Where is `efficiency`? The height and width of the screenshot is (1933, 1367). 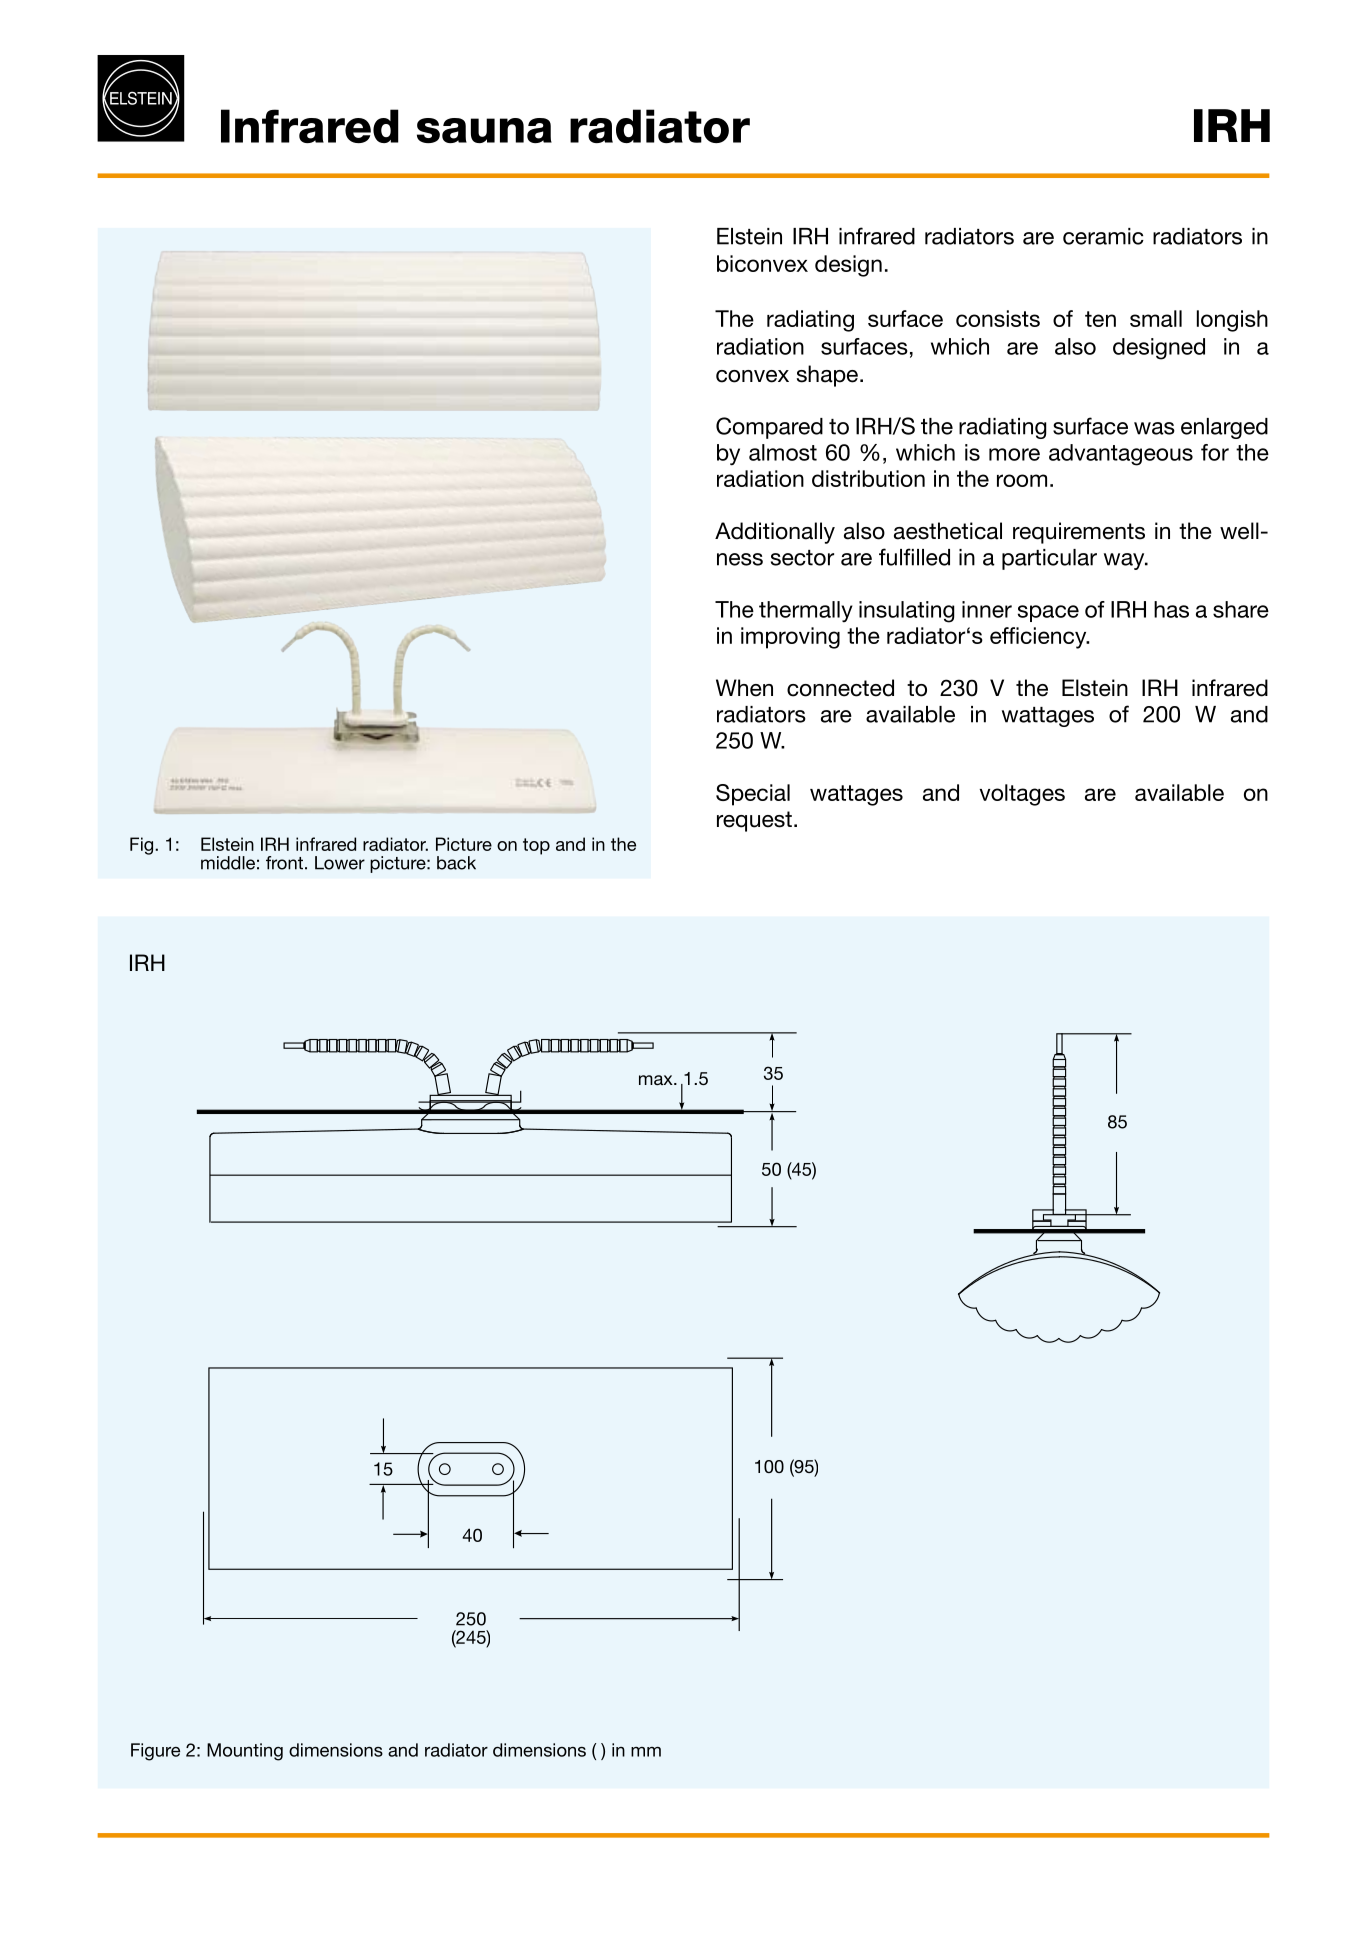
efficiency is located at coordinates (1039, 638).
